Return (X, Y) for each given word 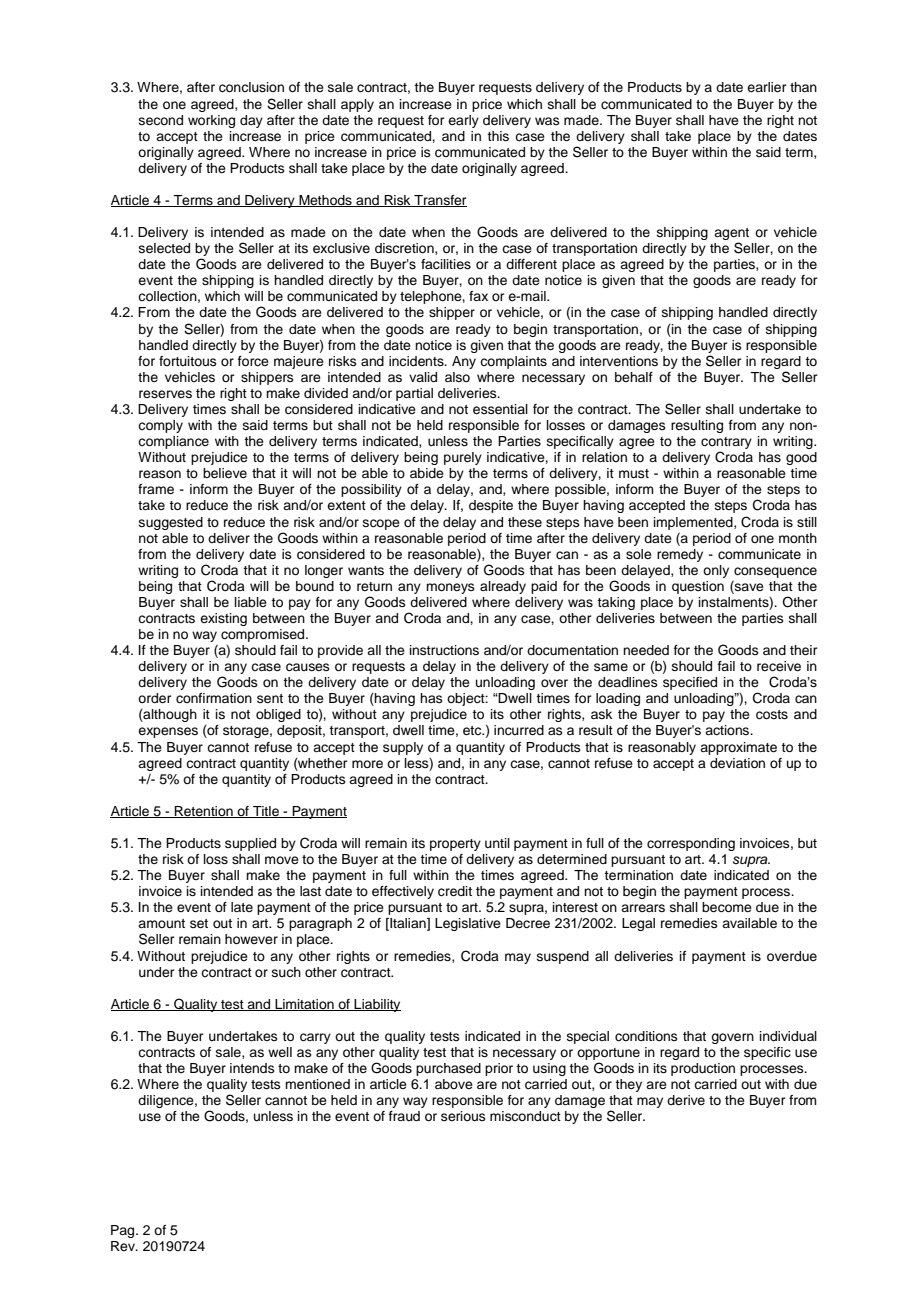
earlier (767, 87)
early (463, 121)
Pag (124, 1231)
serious (463, 1116)
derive (686, 1100)
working (211, 121)
